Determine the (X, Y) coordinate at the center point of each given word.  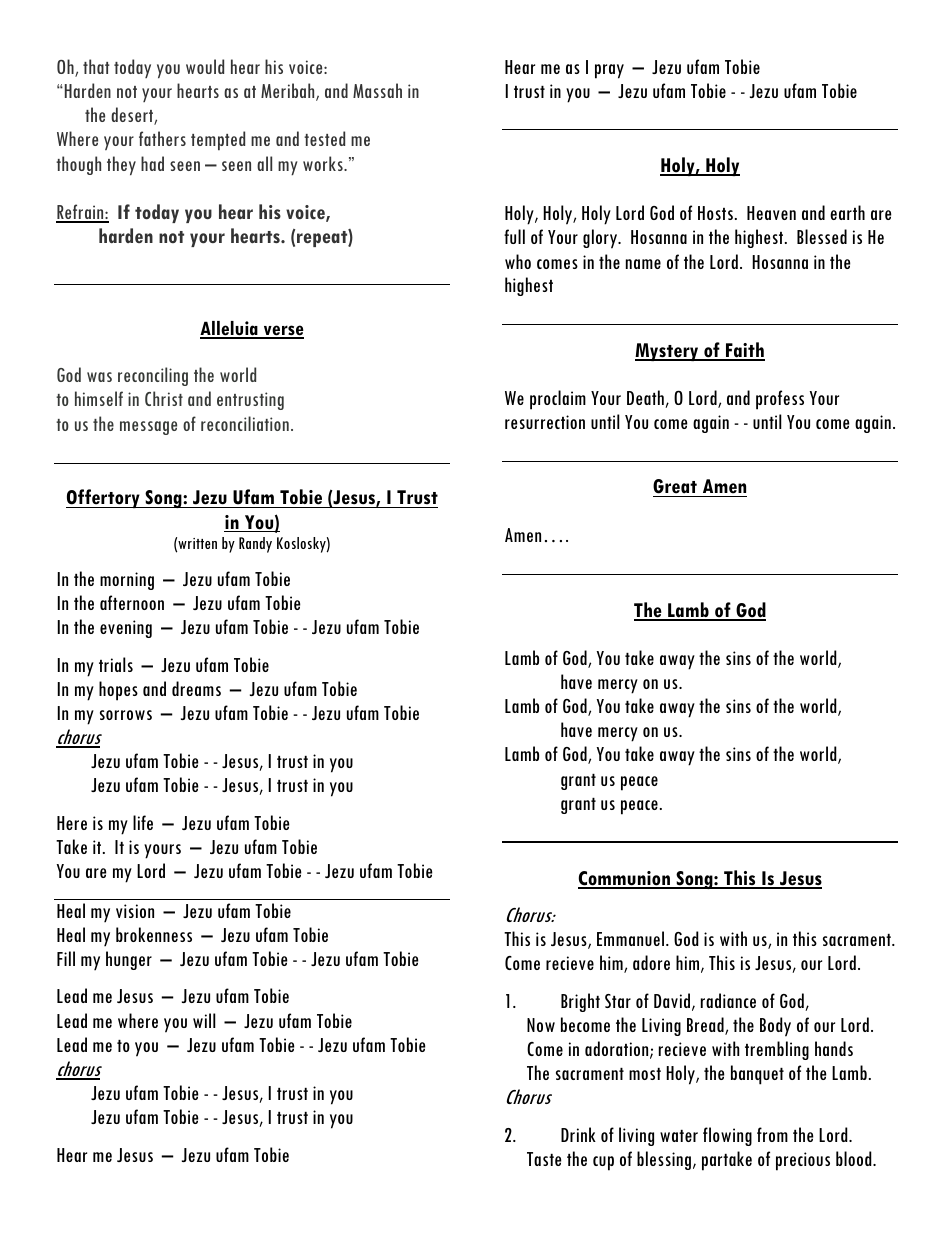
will (204, 1020)
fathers (162, 138)
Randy (255, 545)
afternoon (132, 602)
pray (609, 71)
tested (324, 138)
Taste (544, 1159)
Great (676, 488)
